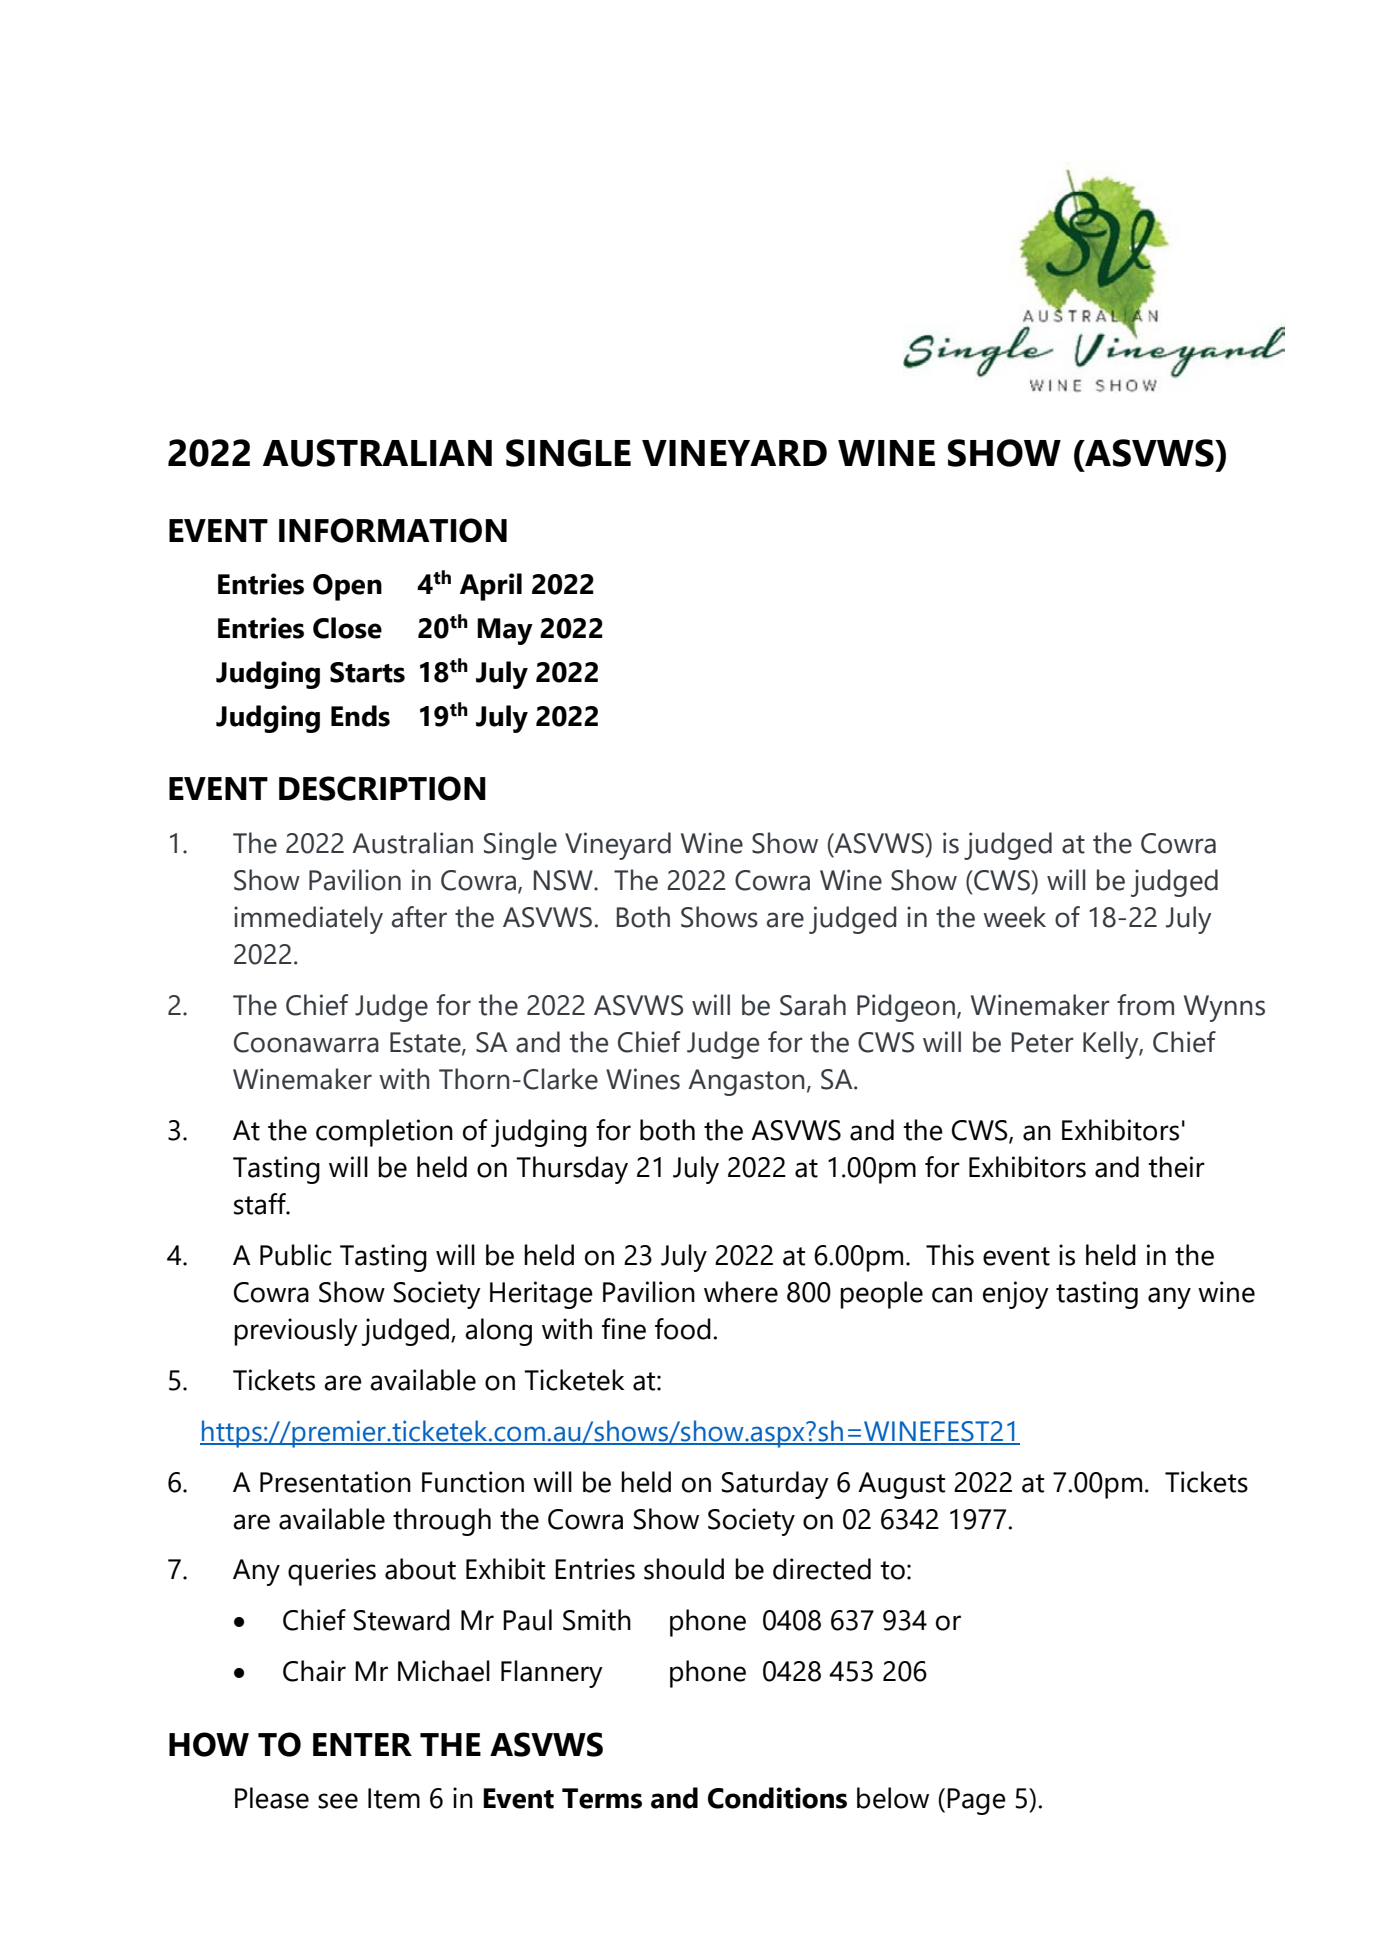  Describe the element at coordinates (1014, 917) in the screenshot. I see `week` at that location.
